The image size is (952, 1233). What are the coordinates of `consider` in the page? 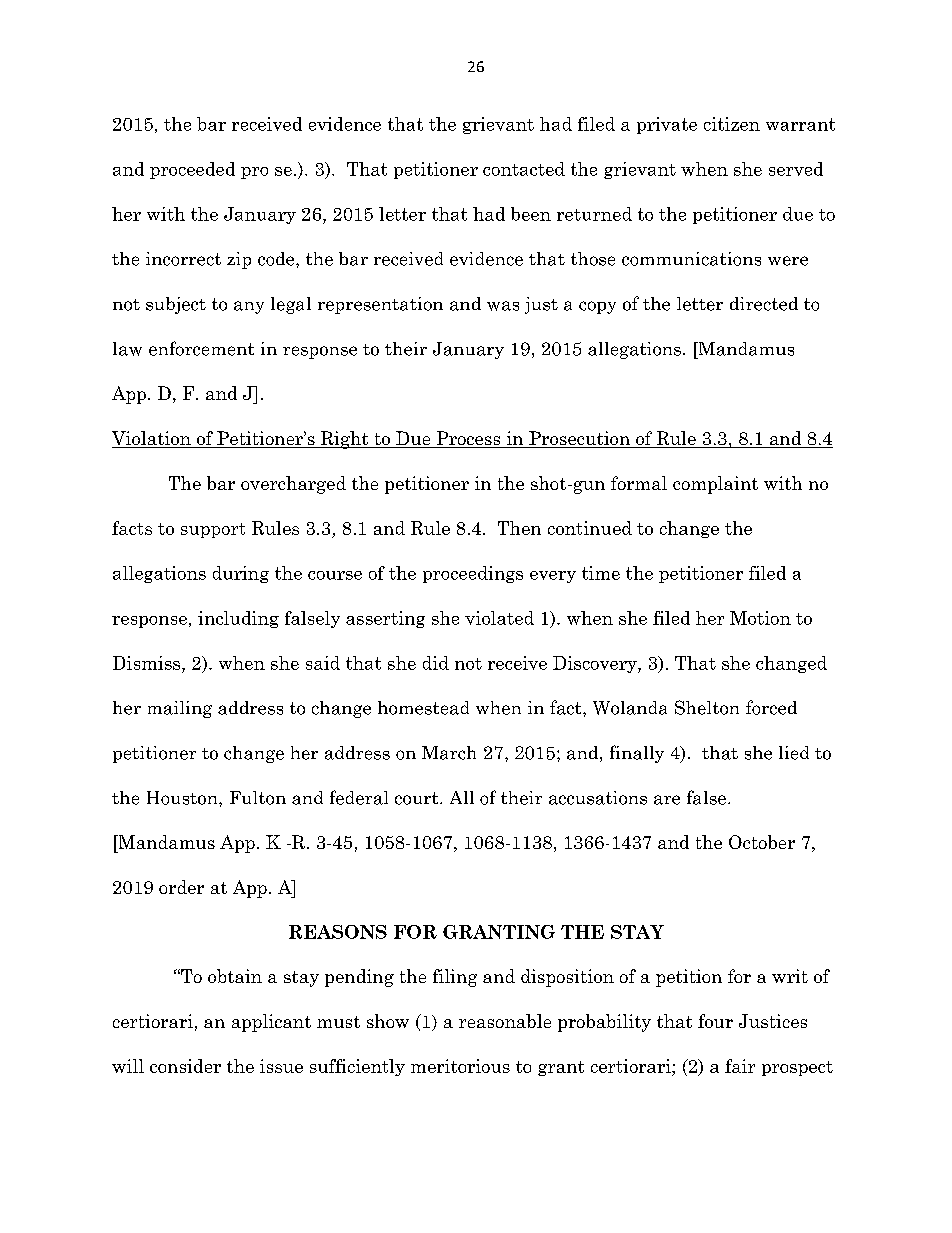 It's located at (185, 1066).
